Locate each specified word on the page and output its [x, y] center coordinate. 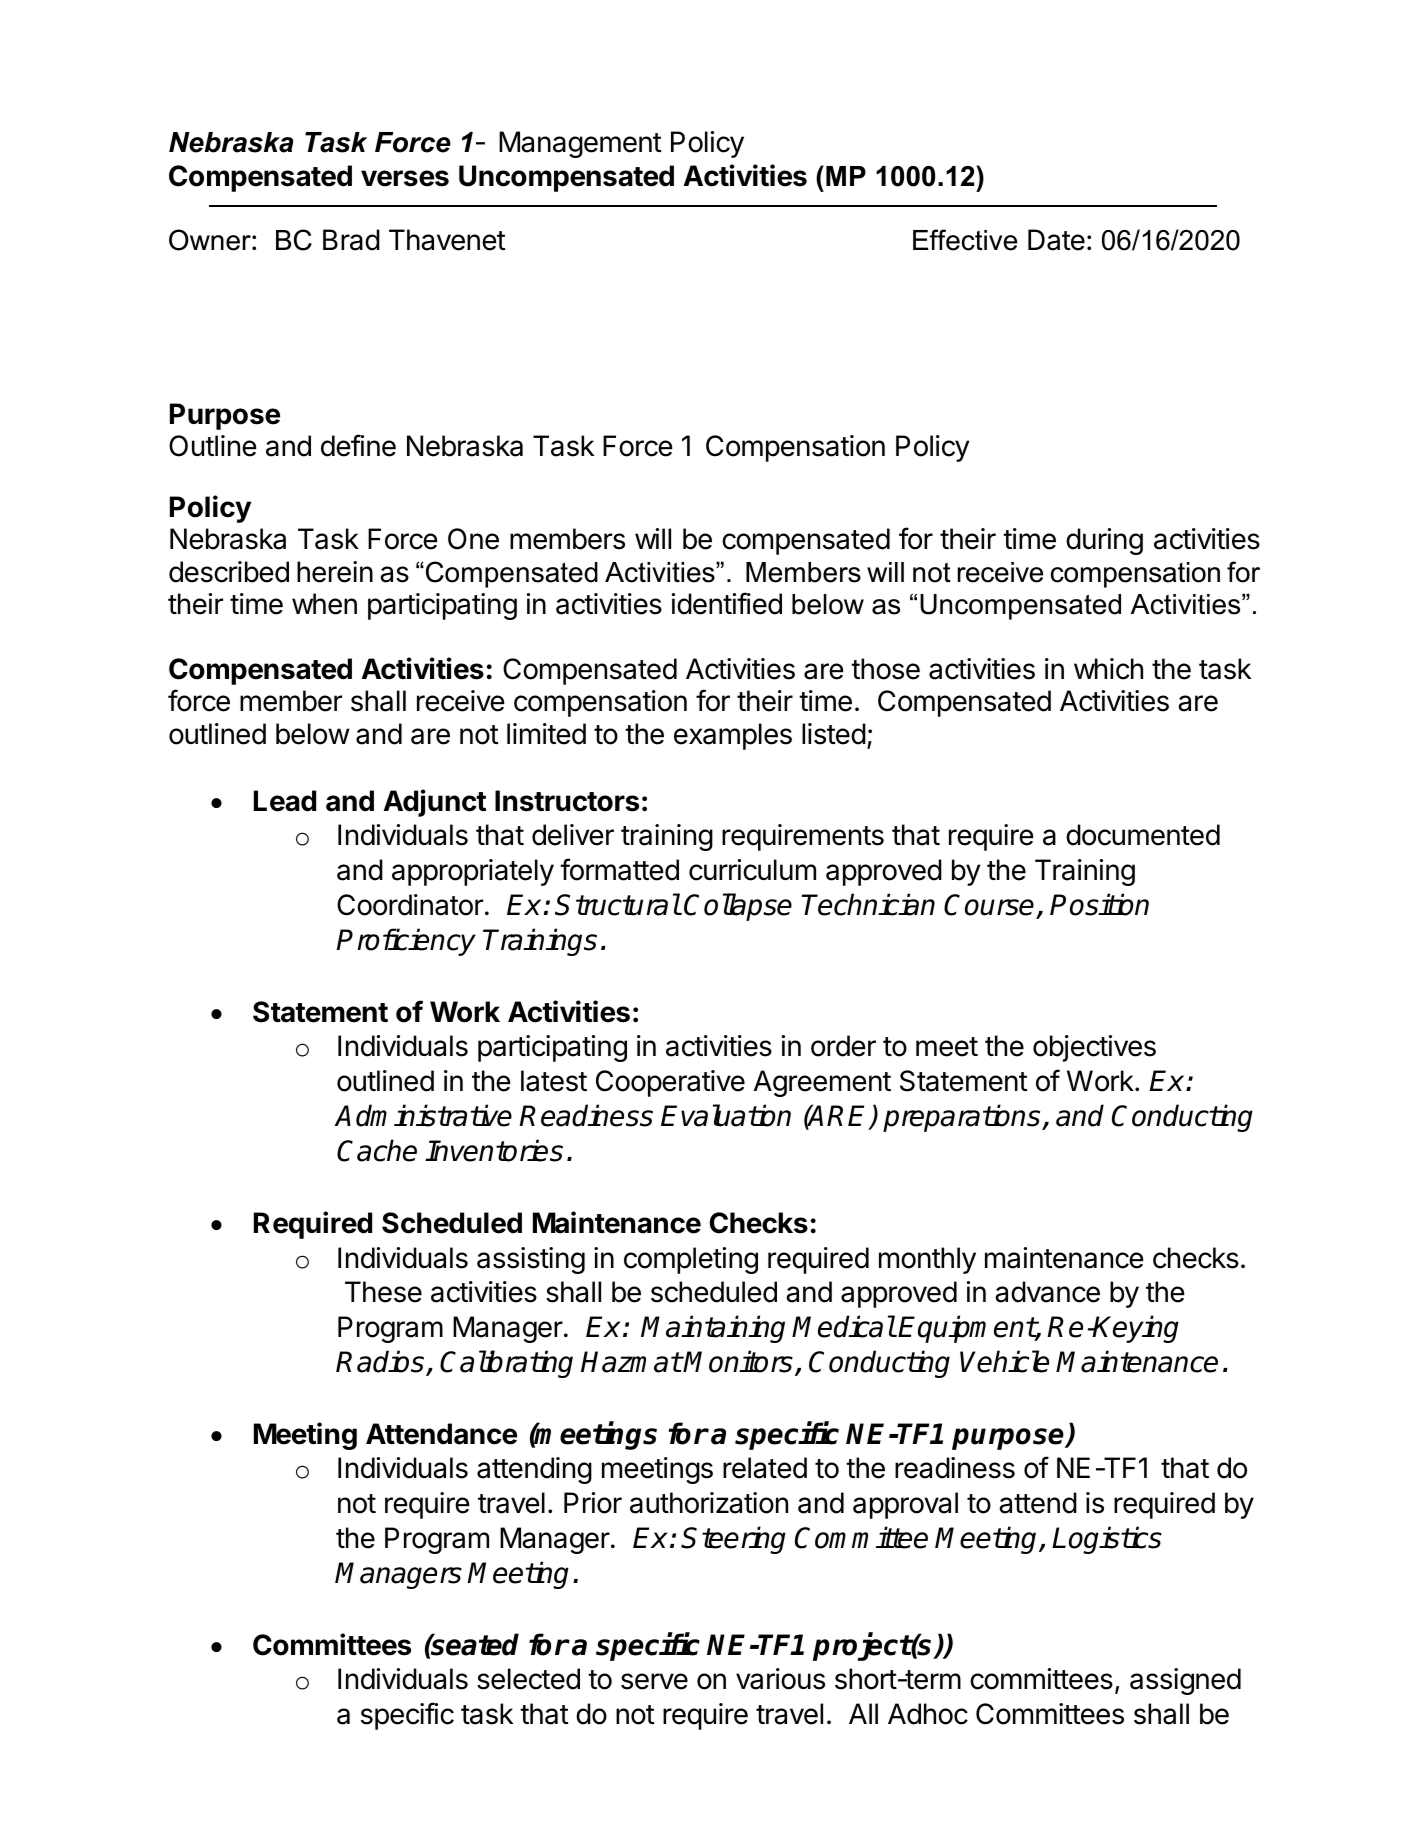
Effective [965, 240]
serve [654, 1681]
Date [1056, 240]
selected [528, 1679]
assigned [1185, 1681]
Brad [351, 240]
